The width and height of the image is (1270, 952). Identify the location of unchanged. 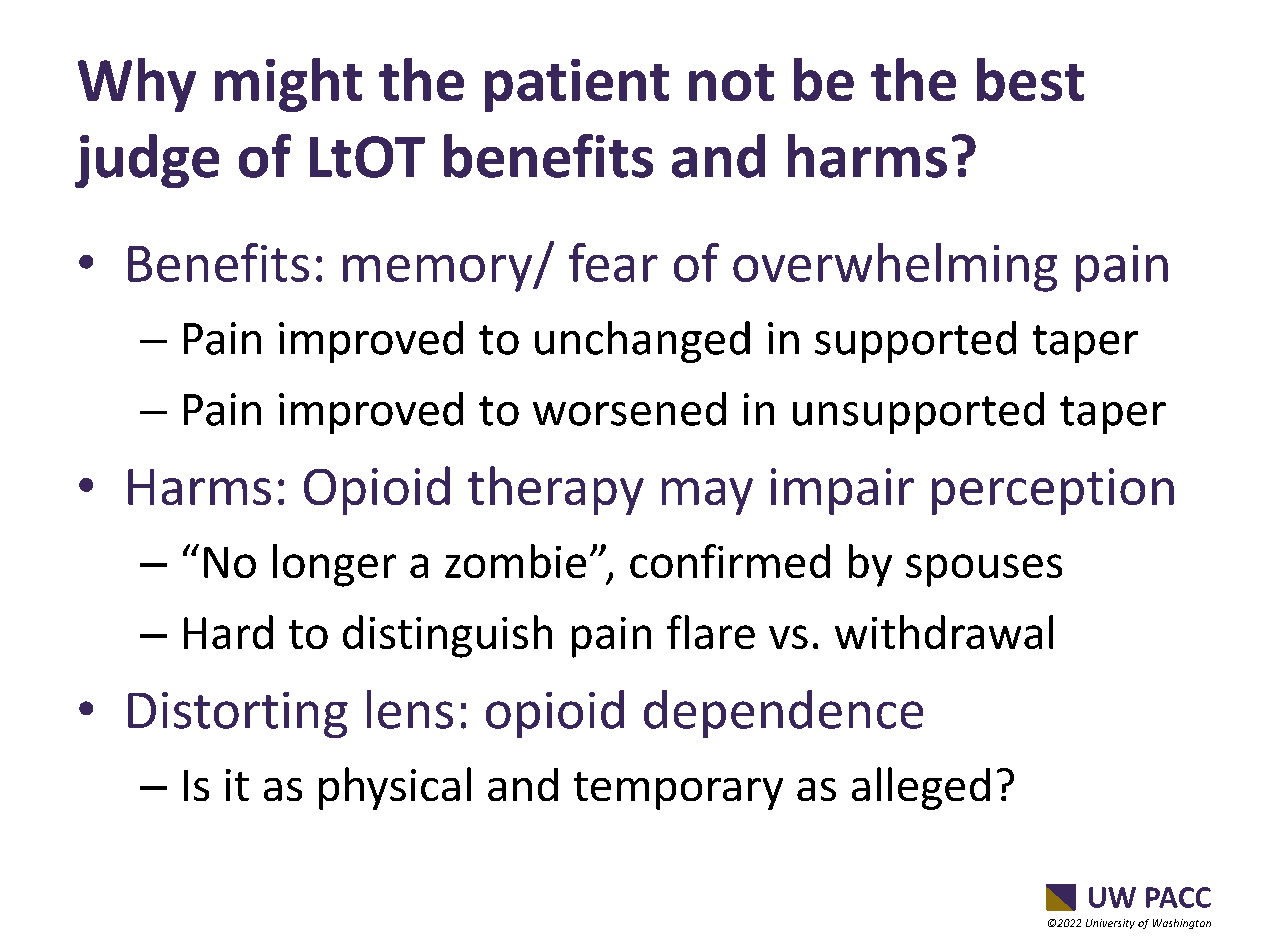
(642, 342).
